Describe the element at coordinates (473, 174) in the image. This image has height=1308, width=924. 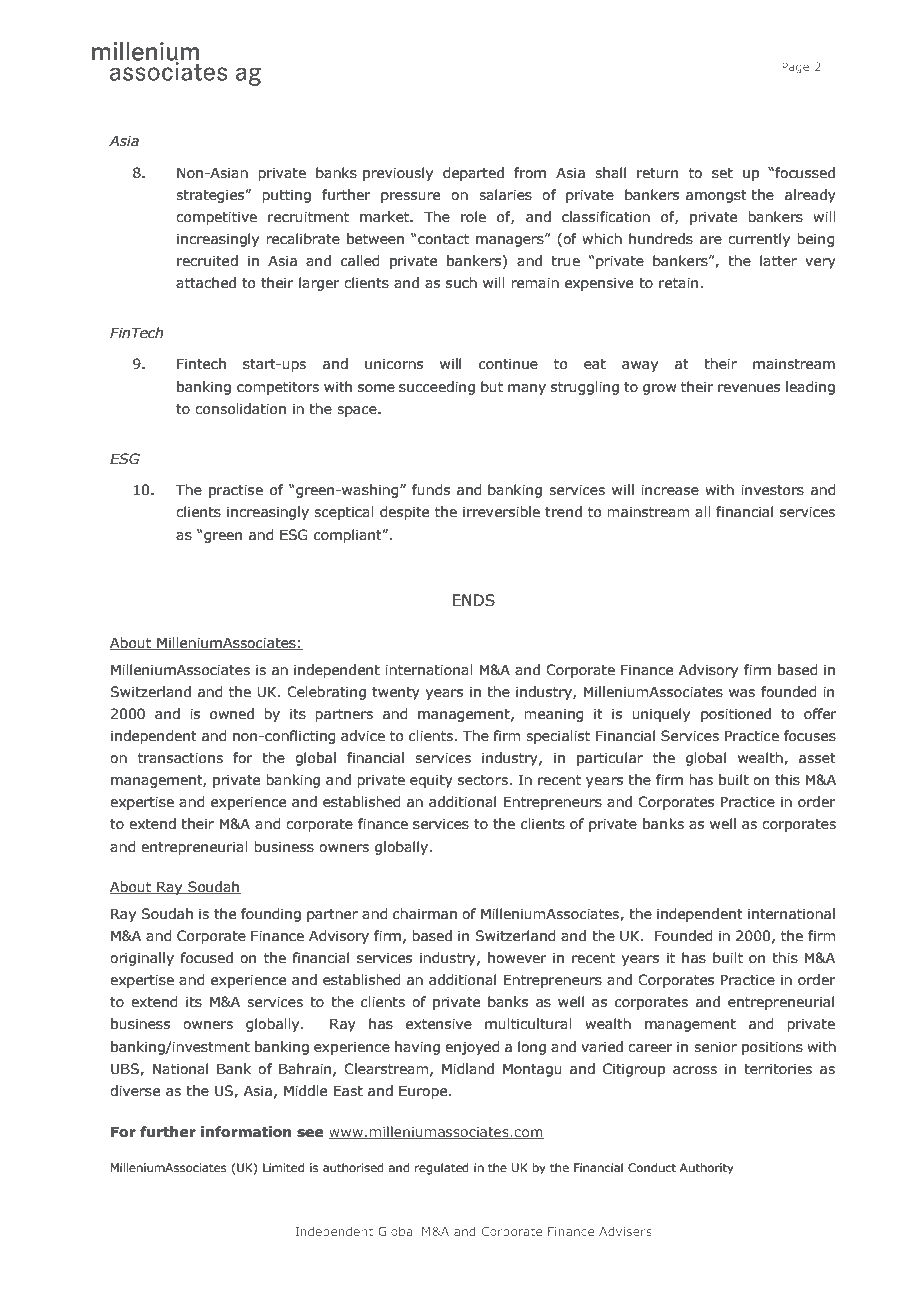
I see `departed` at that location.
